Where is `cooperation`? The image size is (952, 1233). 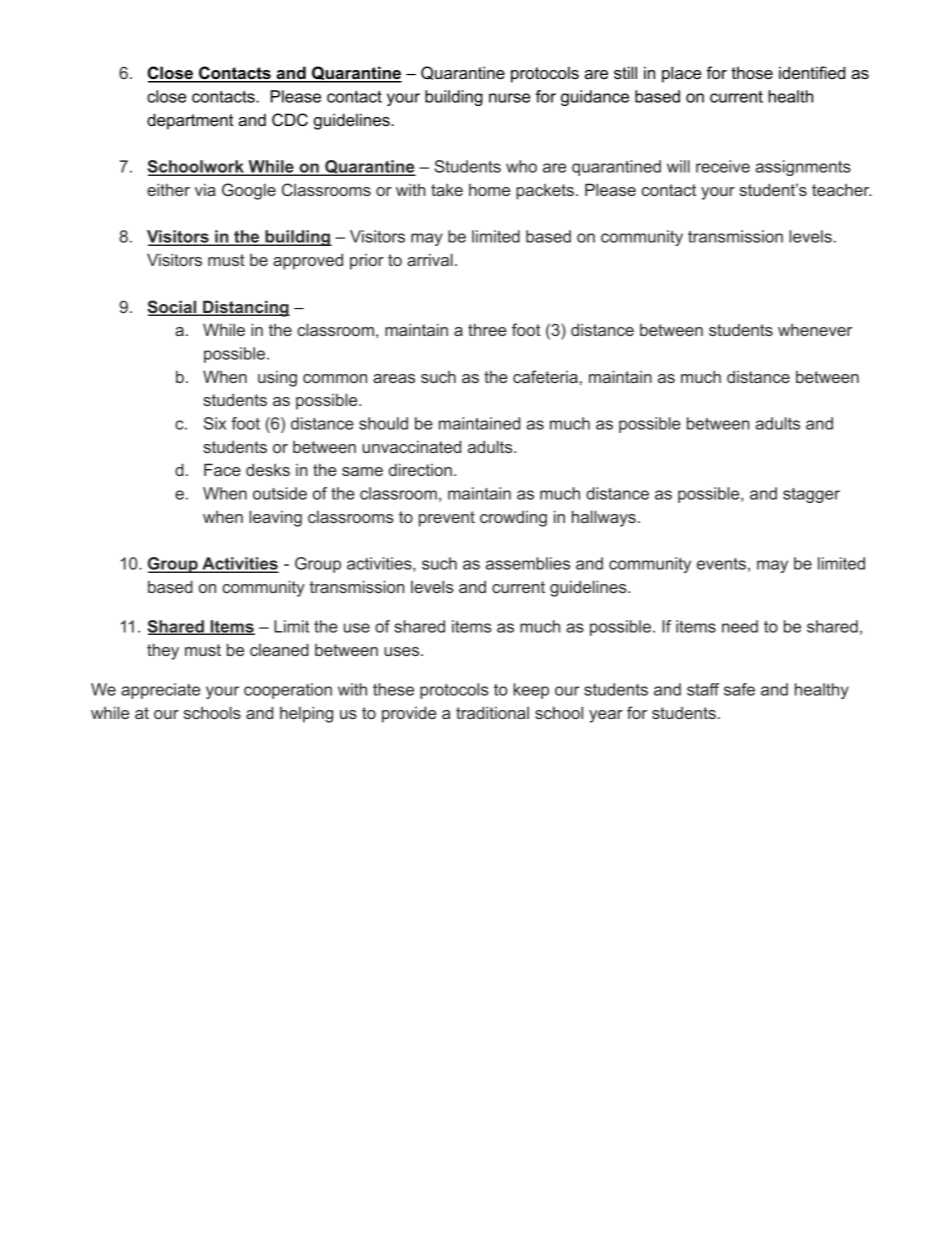 cooperation is located at coordinates (288, 691).
